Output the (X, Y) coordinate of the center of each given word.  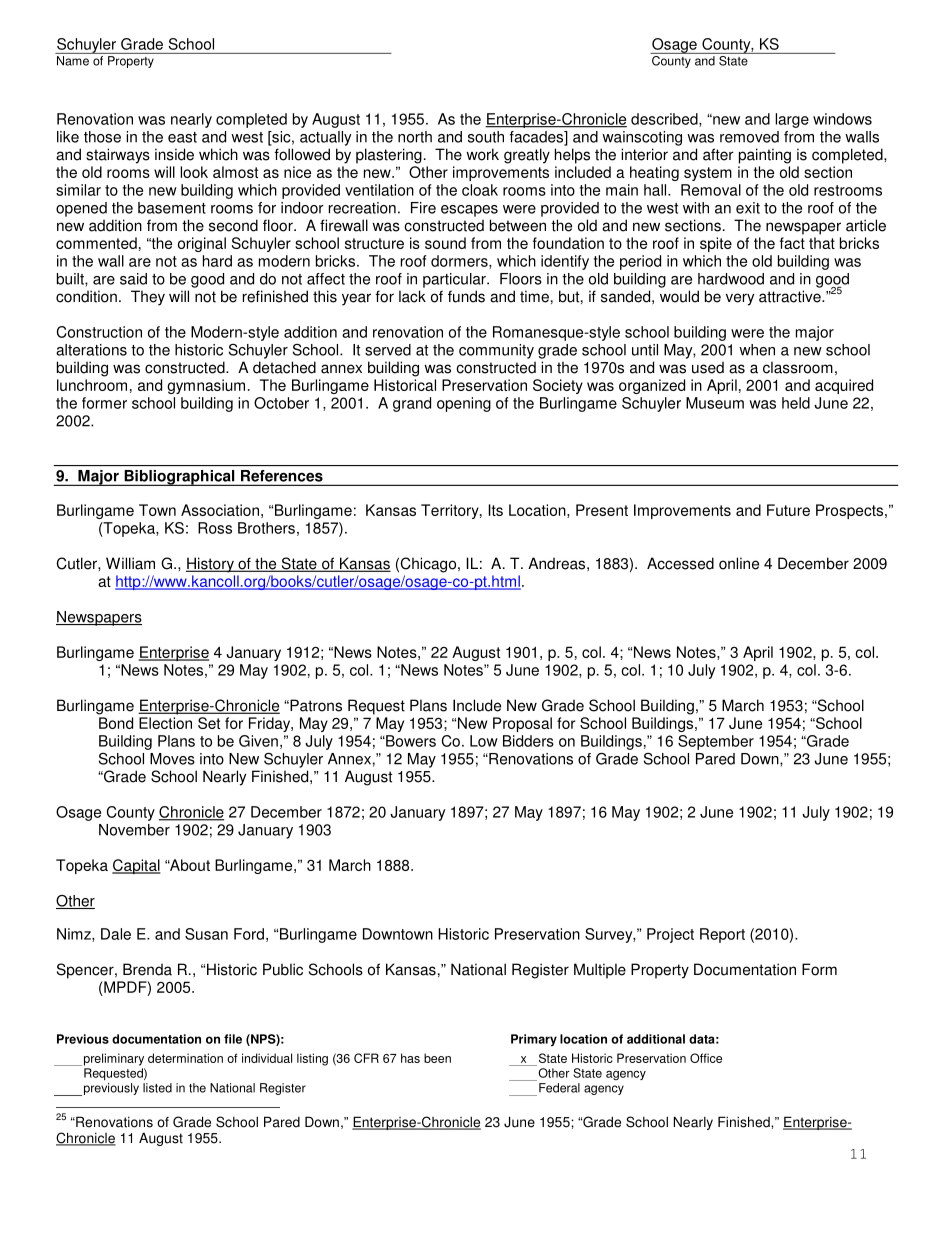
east (182, 137)
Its (495, 510)
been (437, 1058)
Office (706, 1058)
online (739, 563)
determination (185, 1058)
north (415, 137)
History (211, 565)
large (792, 120)
